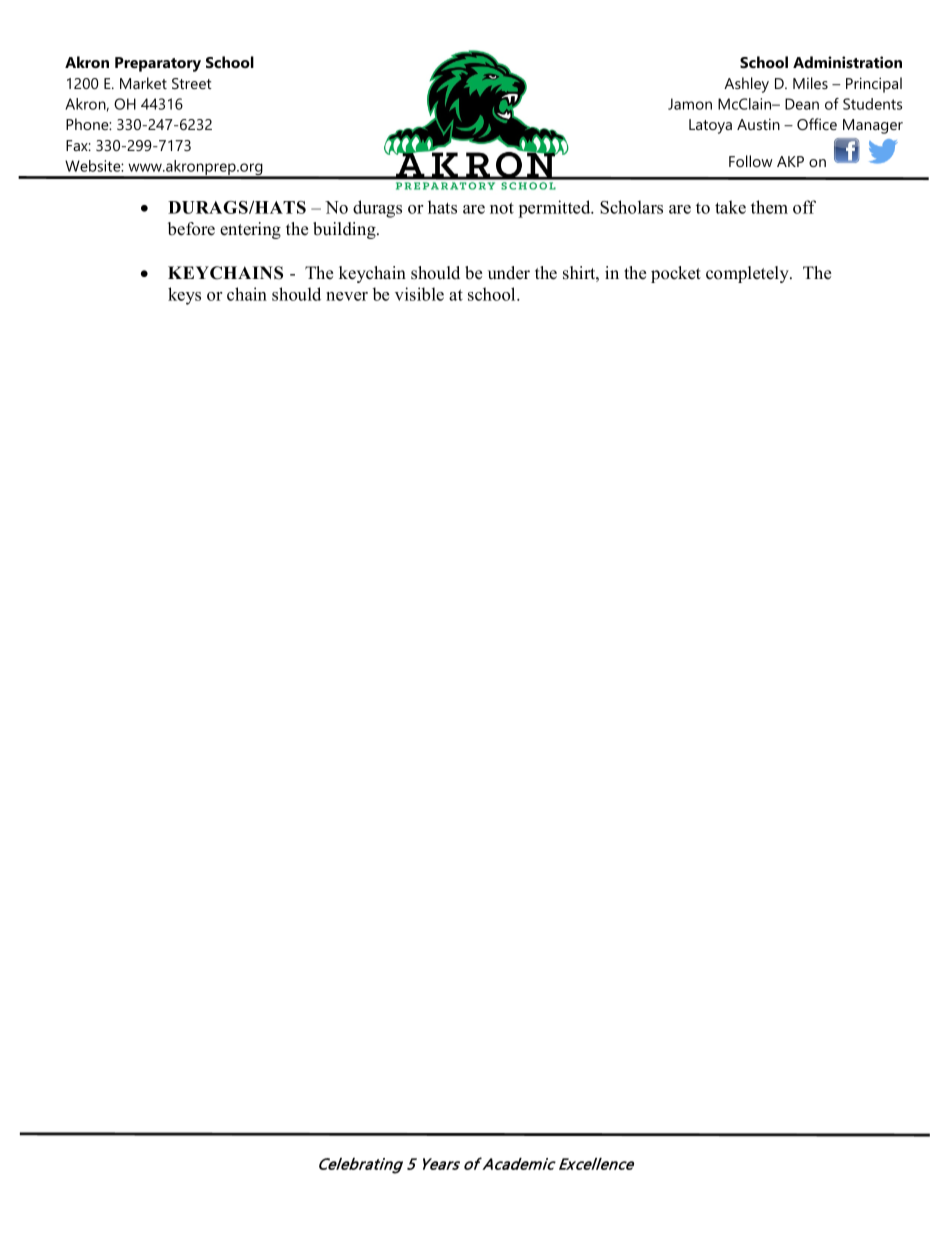  Describe the element at coordinates (769, 207) in the document. I see `them` at that location.
